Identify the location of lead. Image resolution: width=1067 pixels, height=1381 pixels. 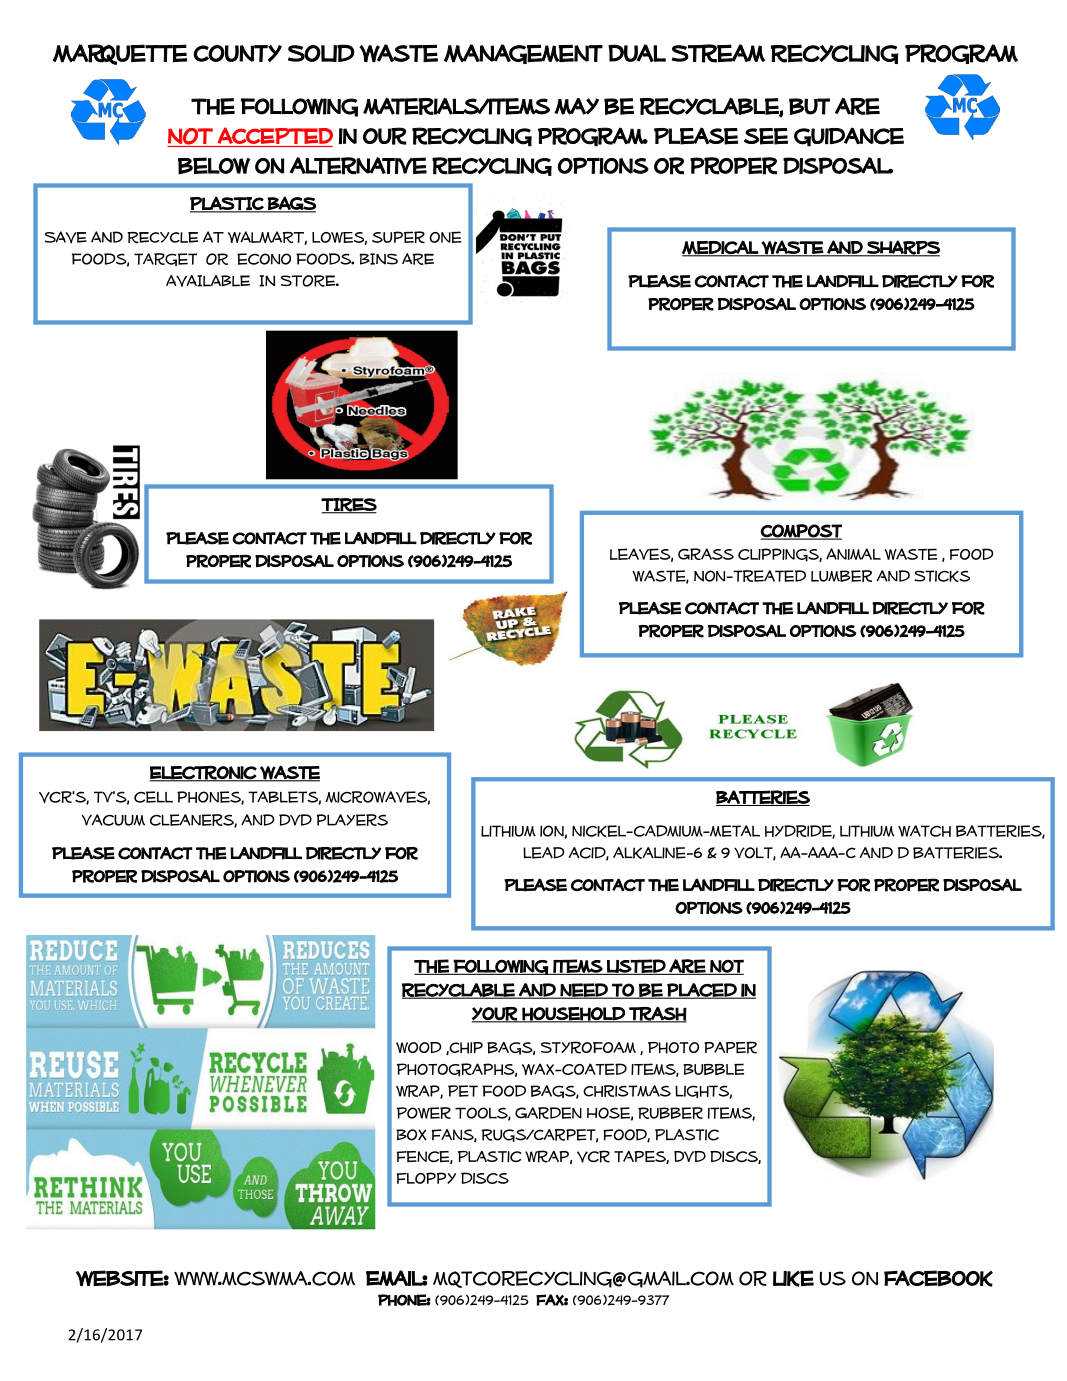
(544, 853).
